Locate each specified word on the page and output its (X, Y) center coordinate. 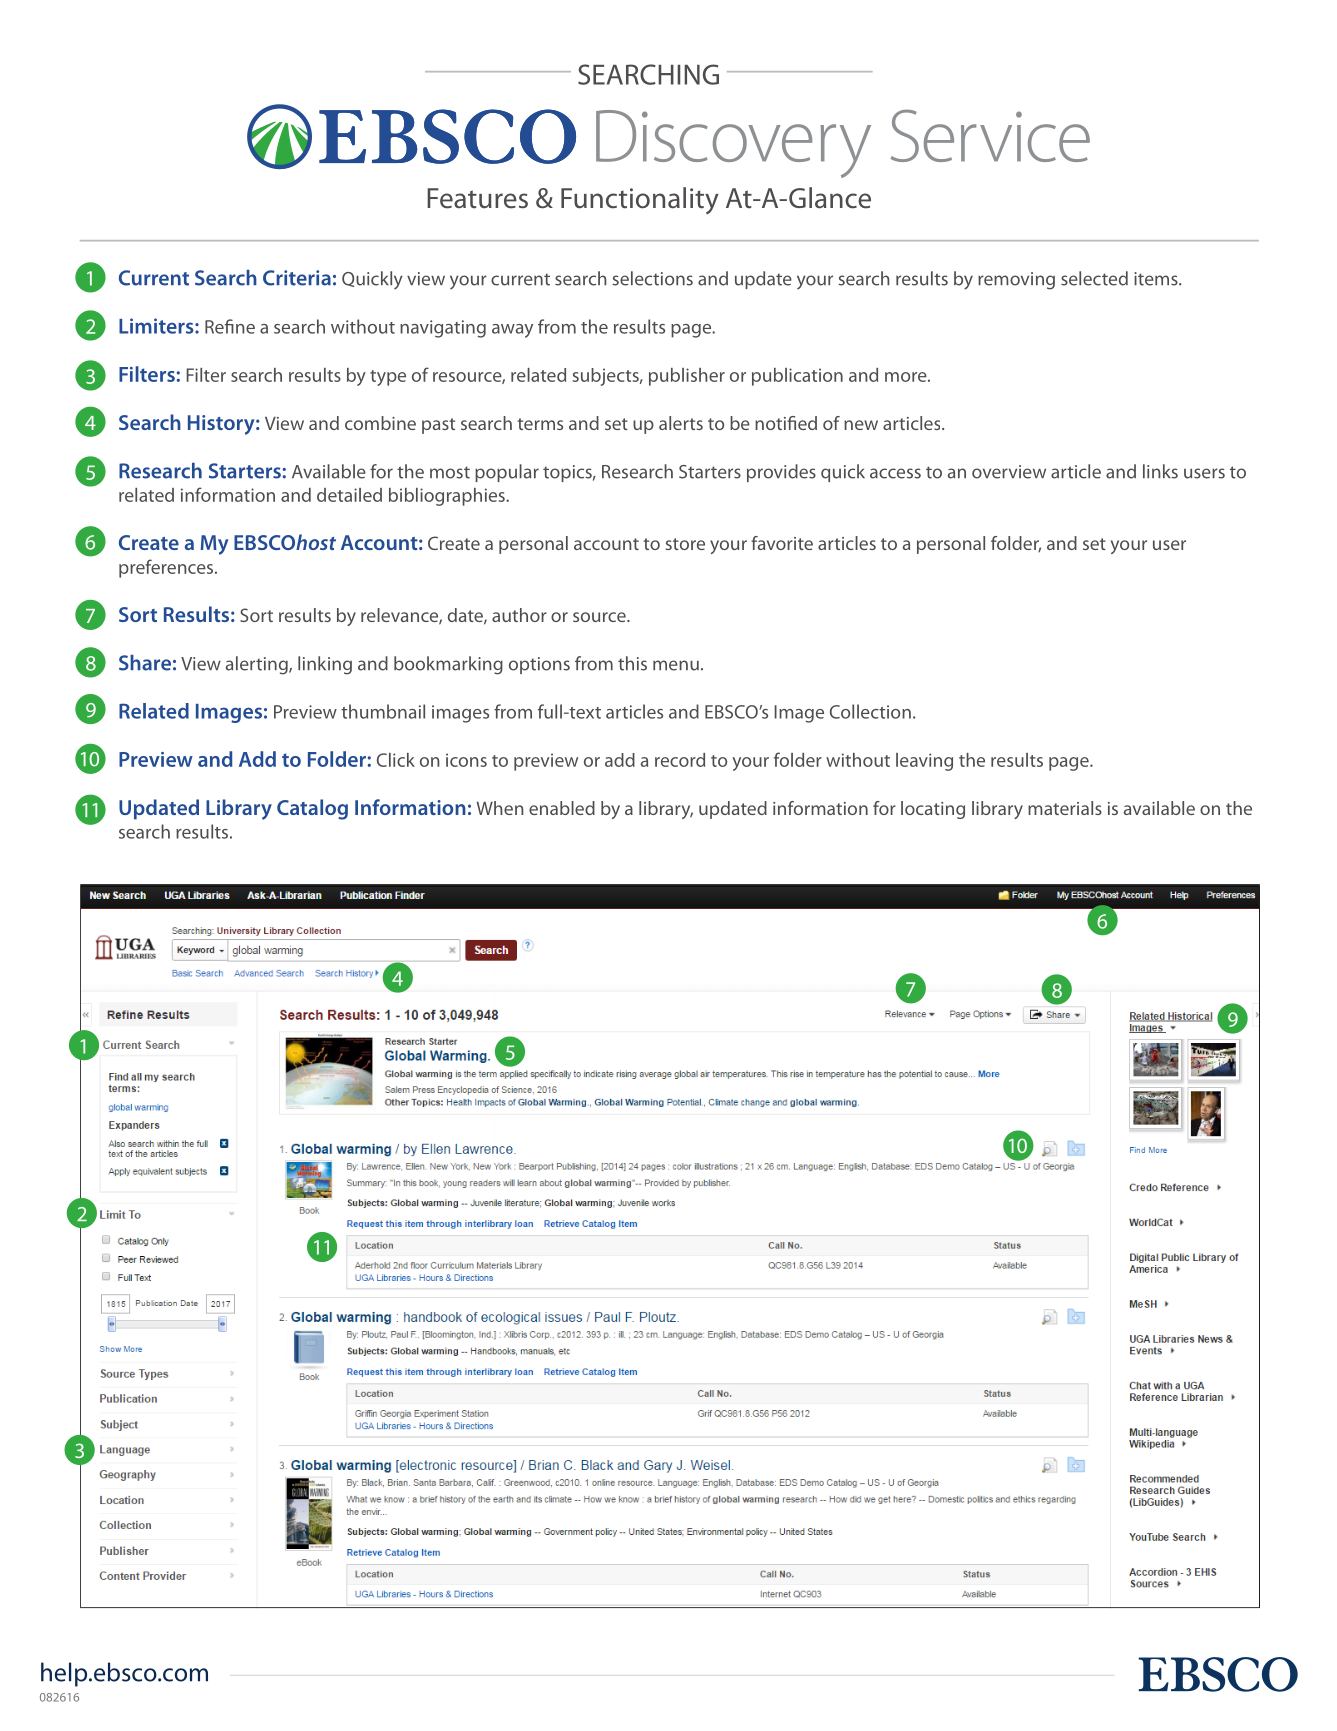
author (519, 615)
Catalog (312, 809)
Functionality (640, 200)
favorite (782, 543)
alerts (681, 423)
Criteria (297, 278)
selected (1094, 278)
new (861, 425)
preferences (167, 568)
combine (380, 423)
